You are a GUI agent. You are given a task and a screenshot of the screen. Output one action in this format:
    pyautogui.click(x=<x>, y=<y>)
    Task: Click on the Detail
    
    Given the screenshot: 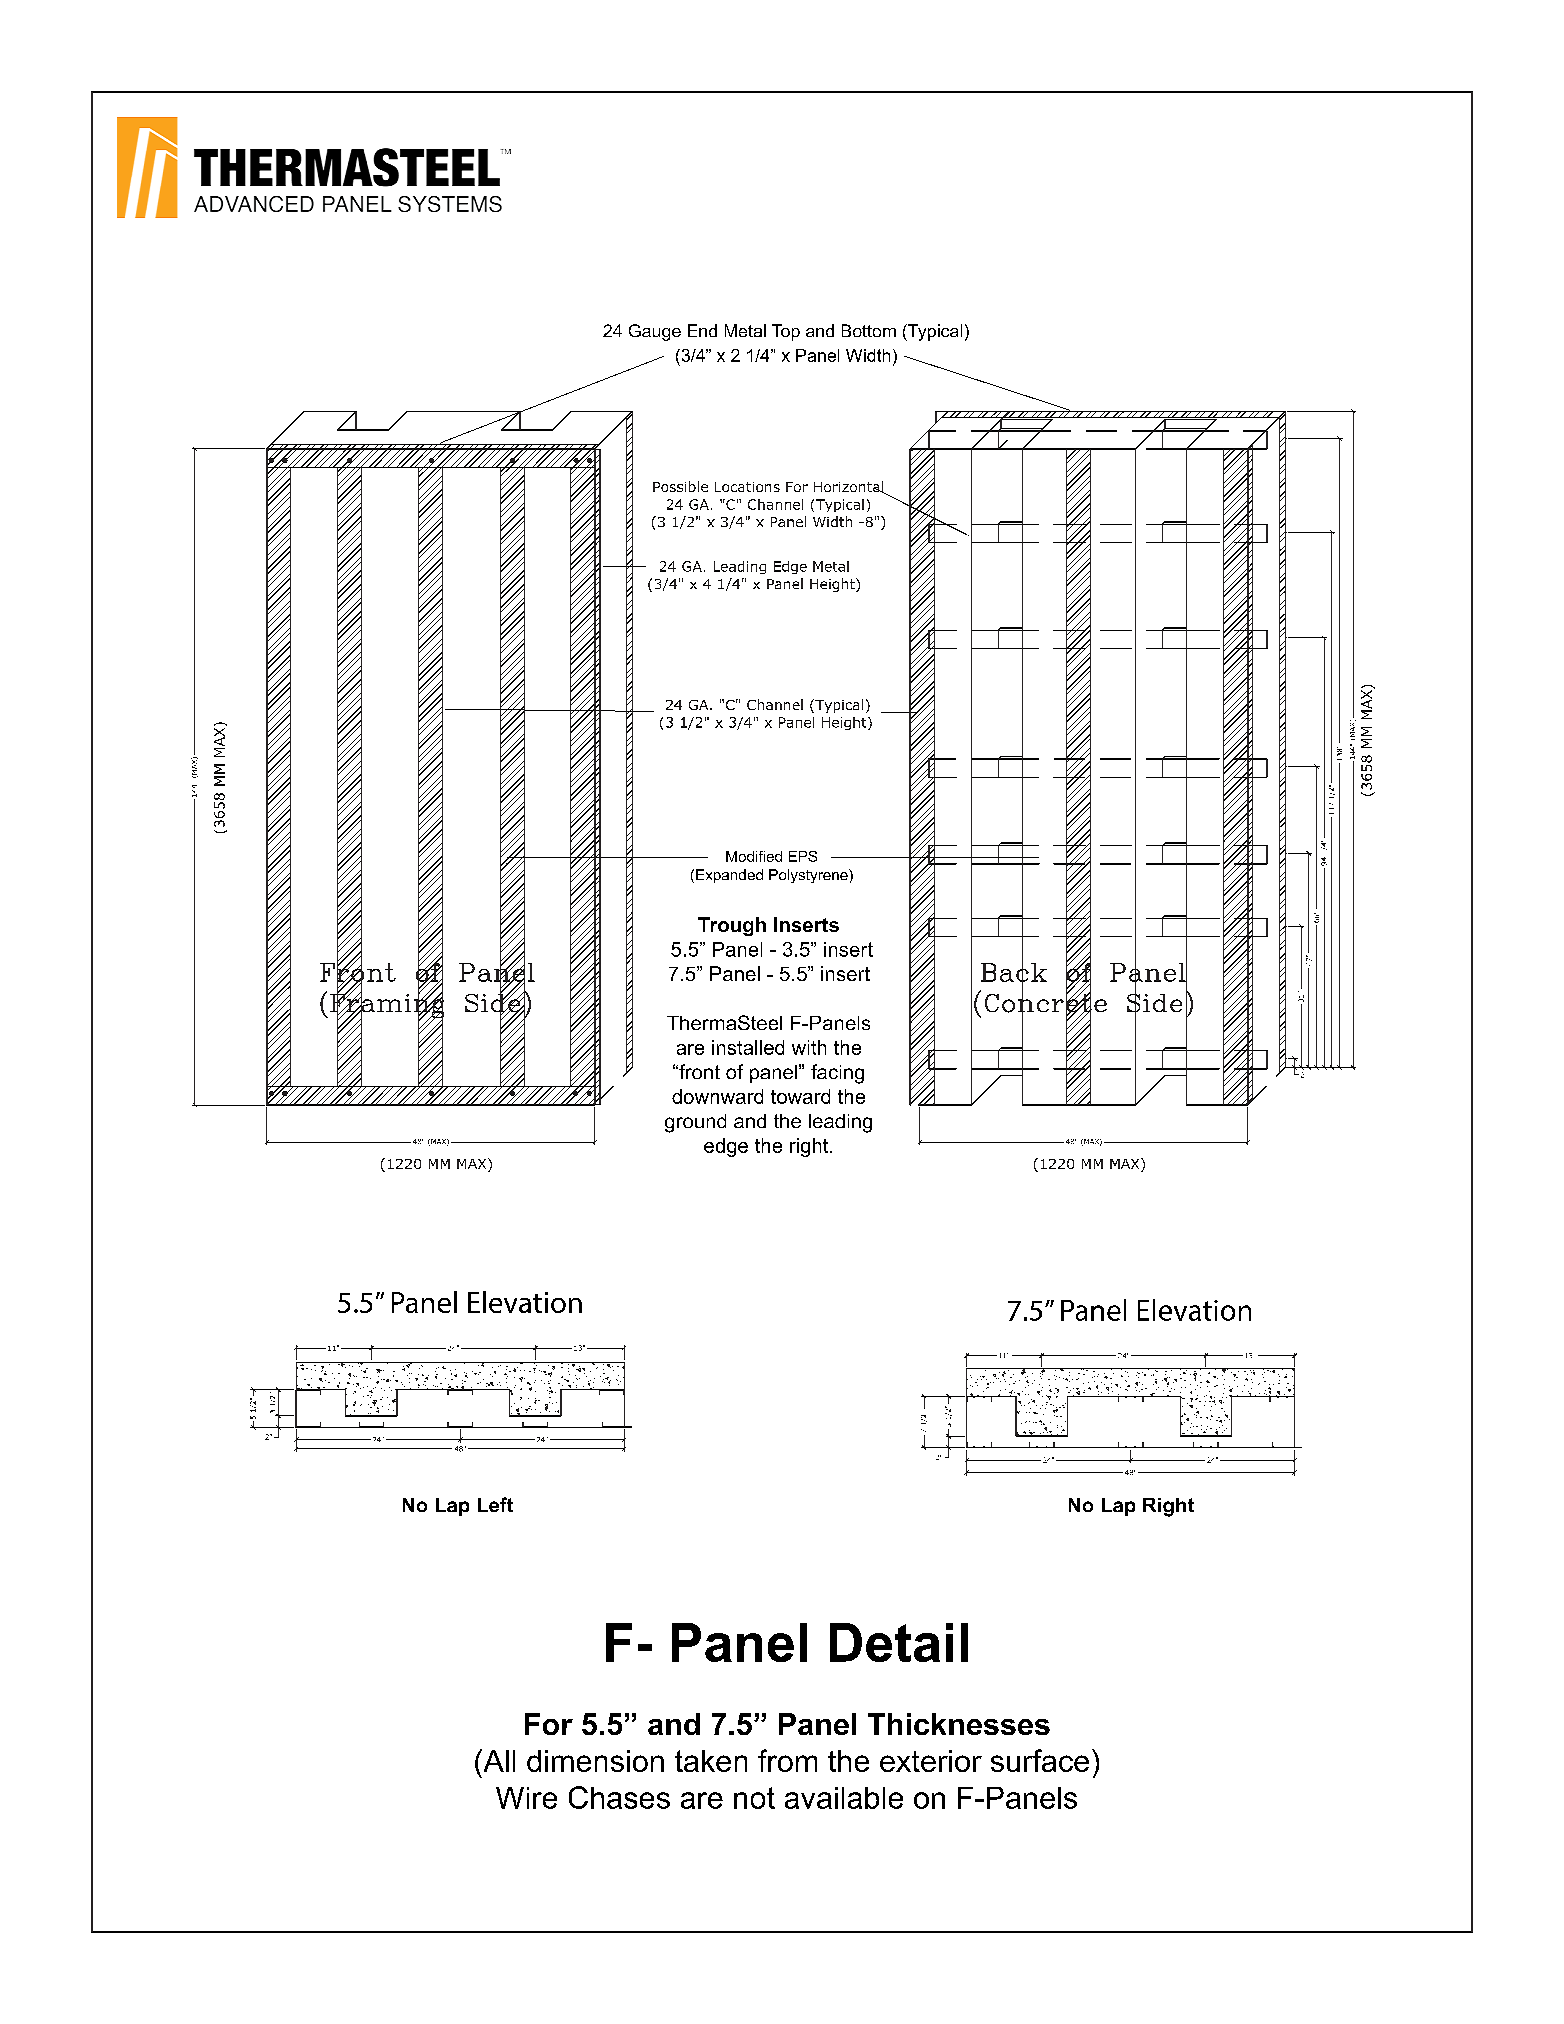 What is the action you would take?
    pyautogui.click(x=899, y=1642)
